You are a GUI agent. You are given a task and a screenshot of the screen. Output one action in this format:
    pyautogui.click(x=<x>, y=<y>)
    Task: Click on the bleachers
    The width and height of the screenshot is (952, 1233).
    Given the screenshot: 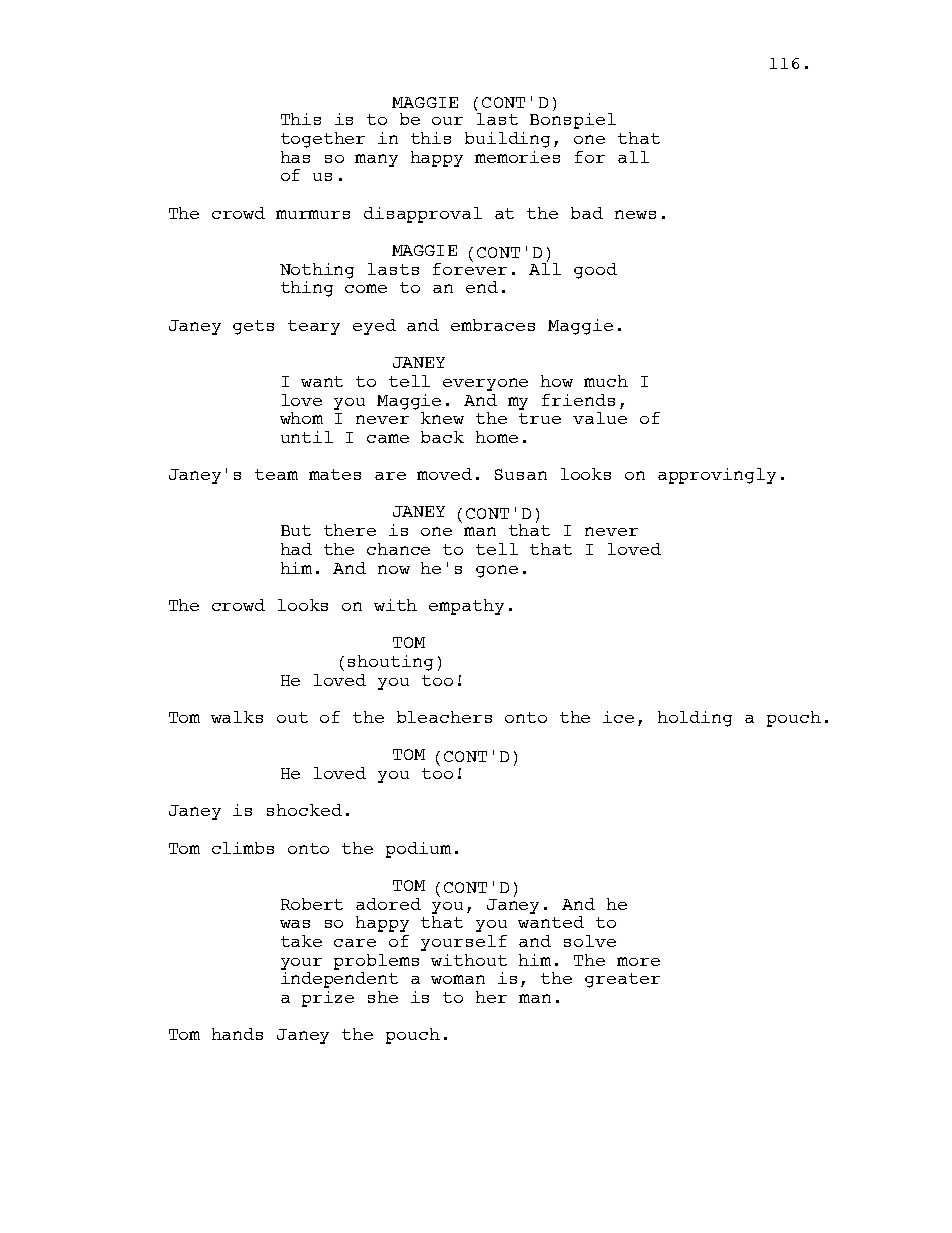 What is the action you would take?
    pyautogui.click(x=444, y=717)
